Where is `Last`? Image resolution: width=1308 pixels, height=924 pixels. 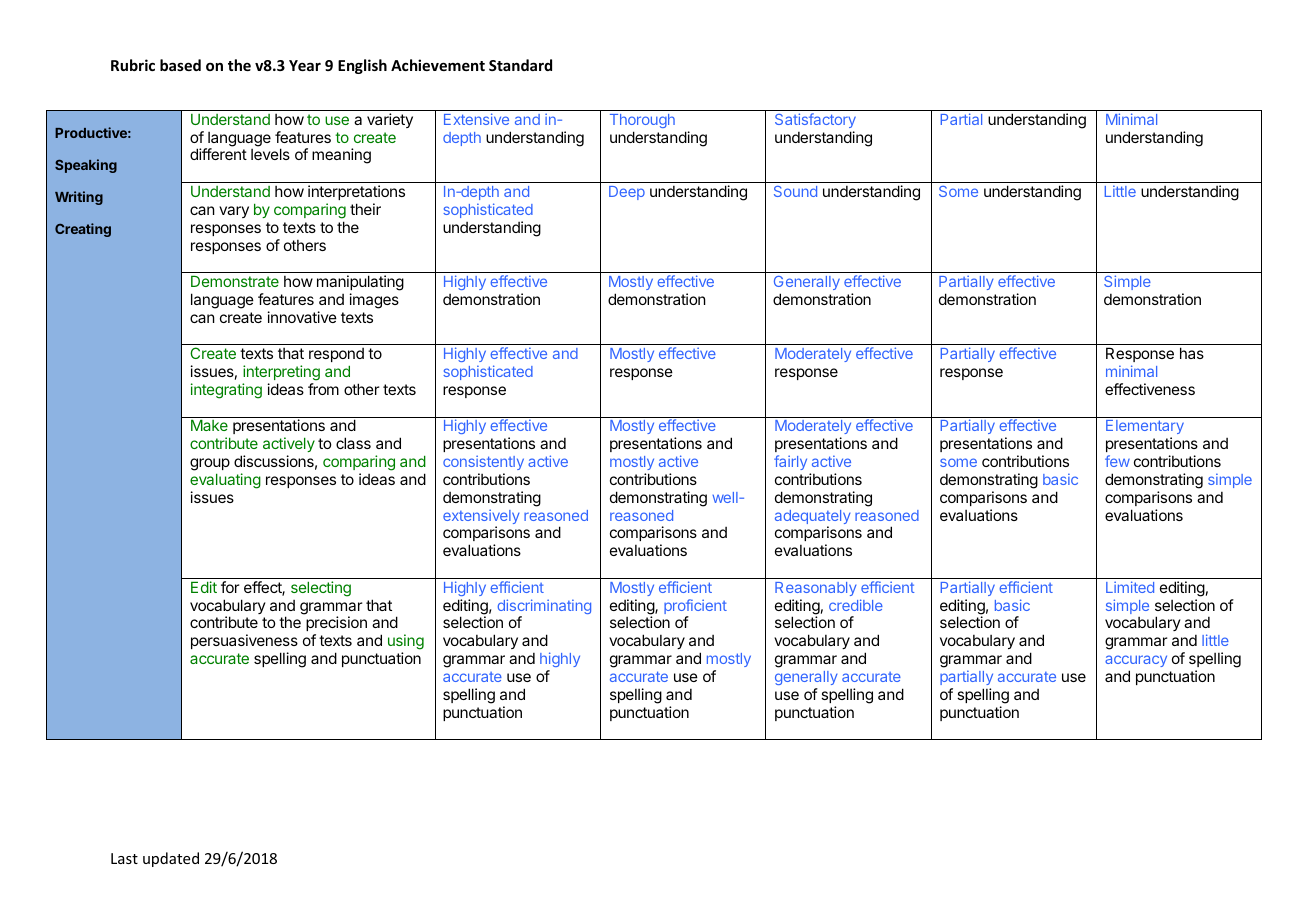
Last is located at coordinates (124, 858).
